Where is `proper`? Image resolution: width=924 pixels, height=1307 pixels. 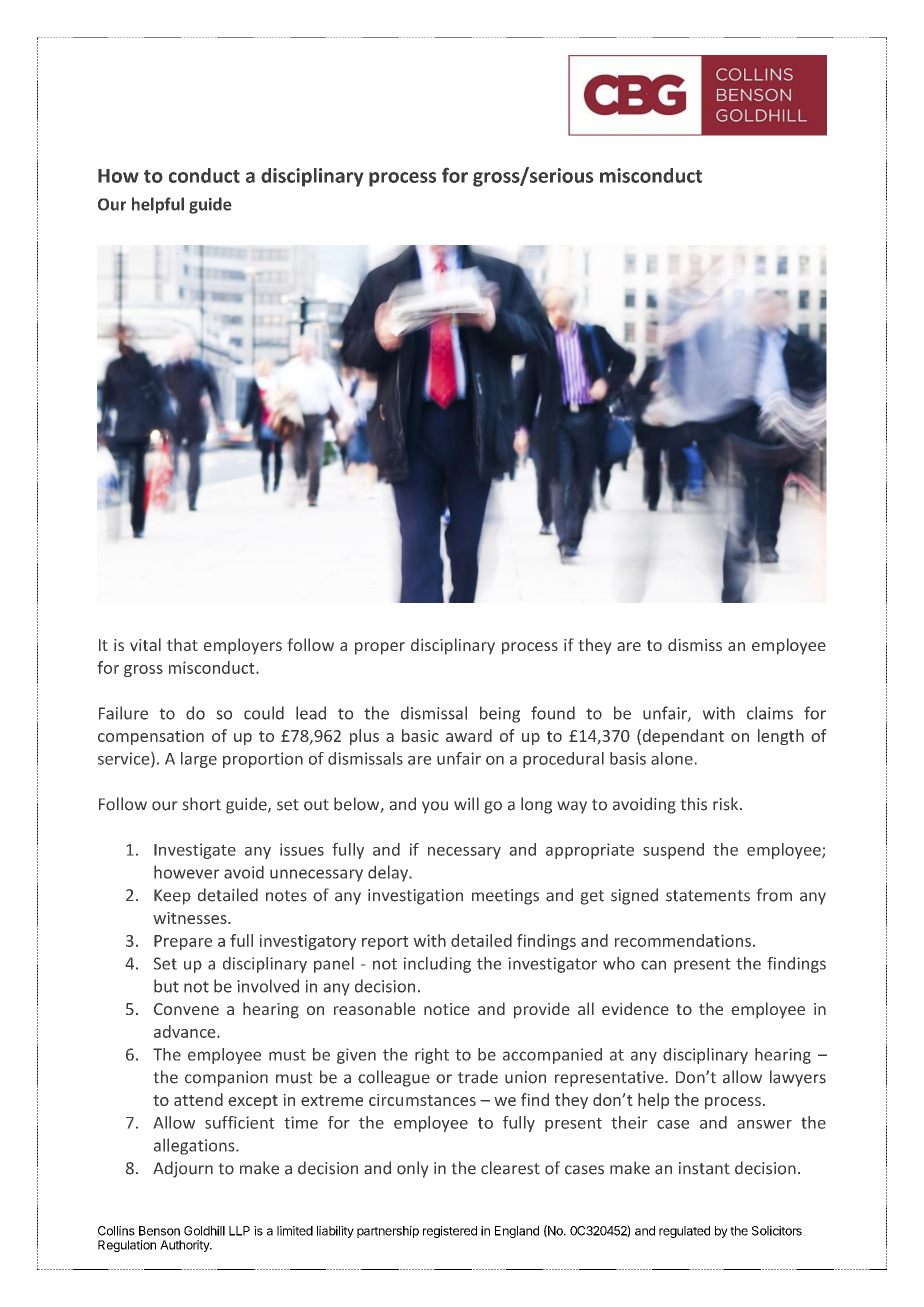 proper is located at coordinates (380, 648).
